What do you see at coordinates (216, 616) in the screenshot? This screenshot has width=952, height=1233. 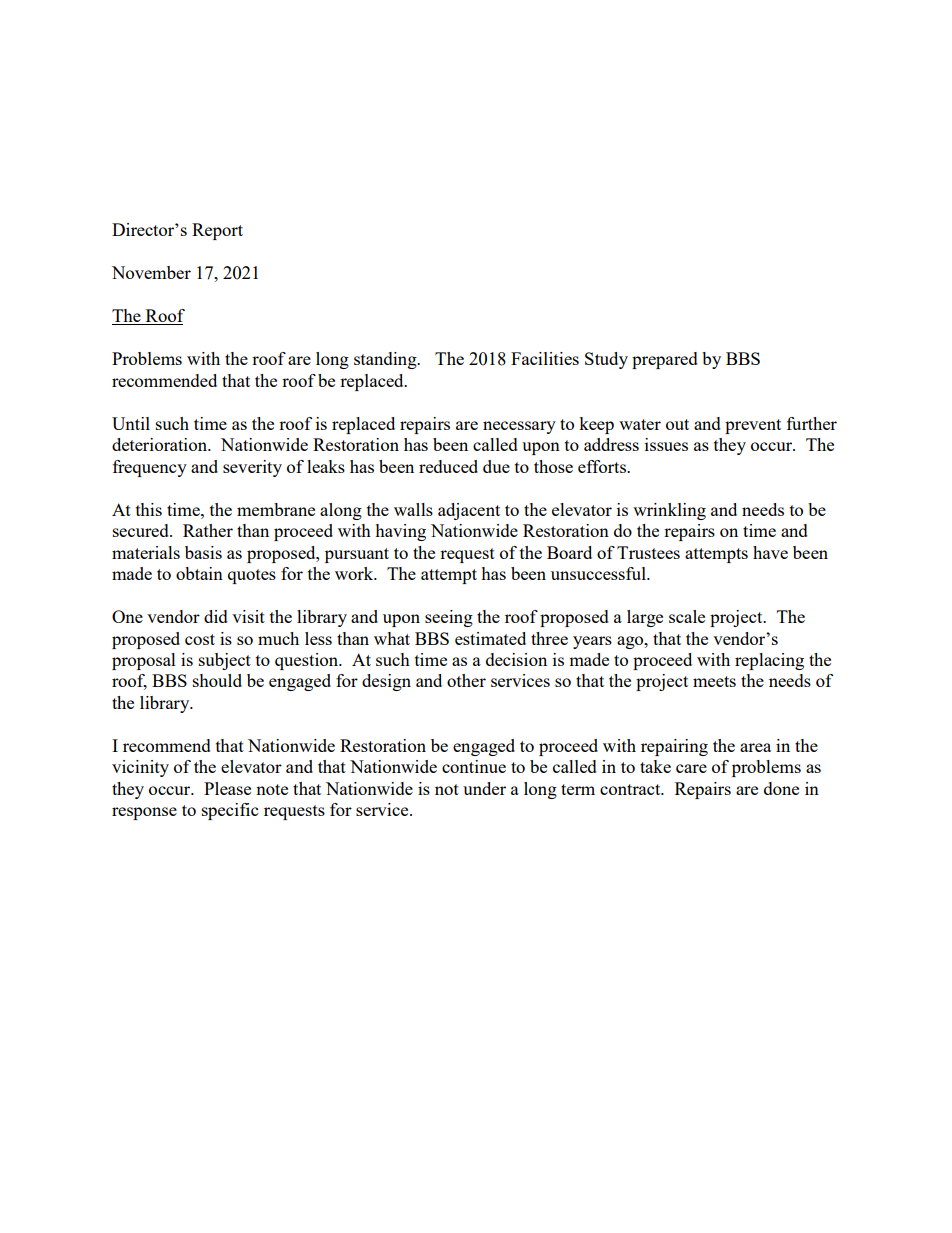 I see `did` at bounding box center [216, 616].
